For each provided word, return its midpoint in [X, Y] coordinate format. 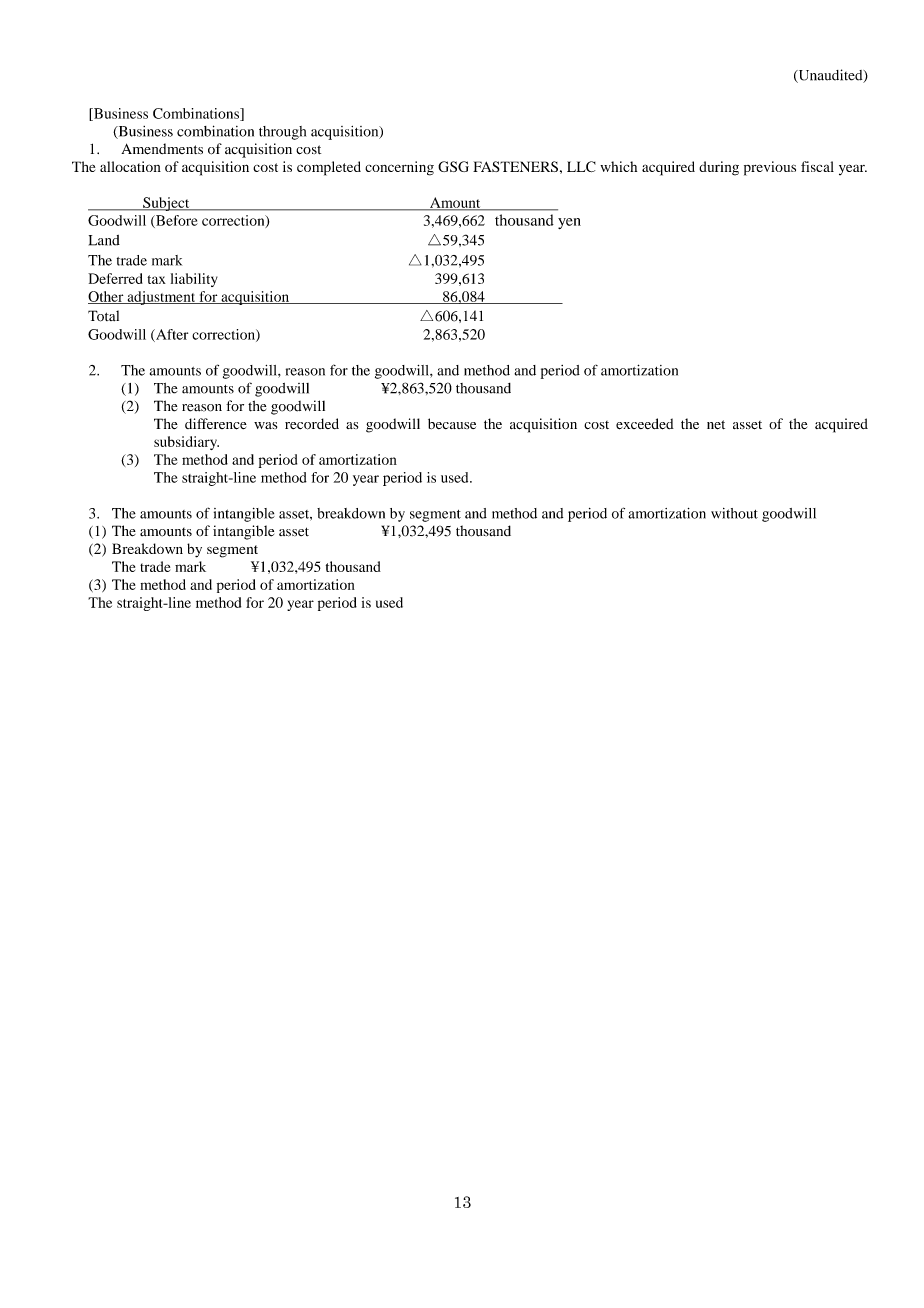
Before [176, 221]
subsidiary [186, 443]
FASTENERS [515, 166]
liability [194, 280]
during [719, 168]
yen [569, 223]
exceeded [645, 424]
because [452, 423]
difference [216, 424]
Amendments [162, 149]
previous [770, 168]
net [716, 425]
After [171, 335]
